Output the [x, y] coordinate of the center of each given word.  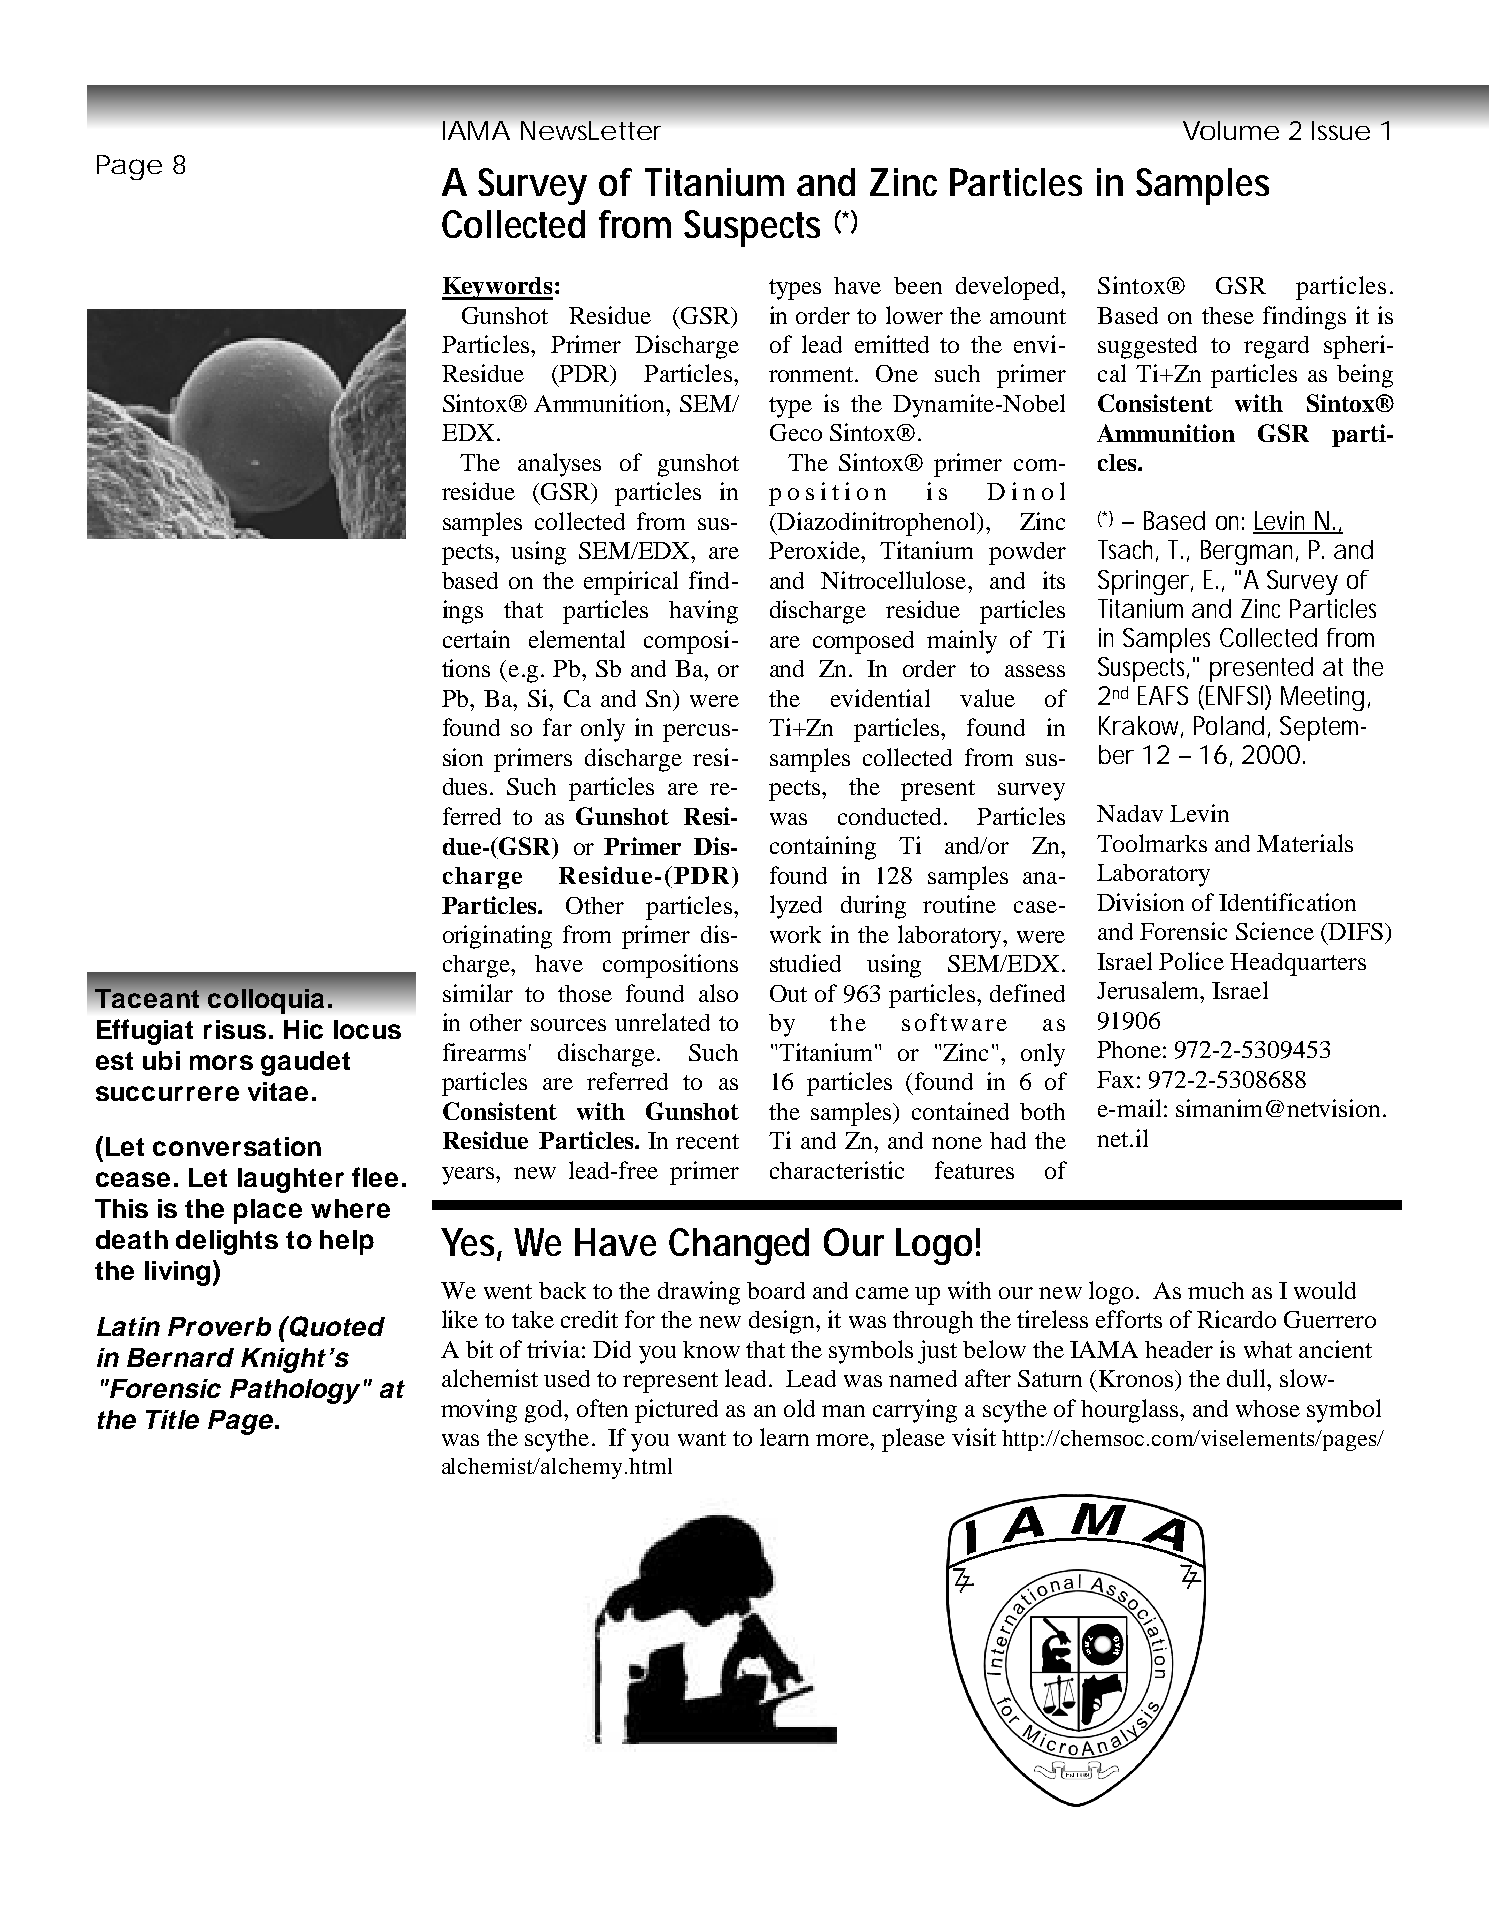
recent [707, 1141]
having [703, 612]
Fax [1115, 1079]
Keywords [497, 288]
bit [479, 1349]
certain [476, 639]
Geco [796, 432]
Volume [1231, 130]
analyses [559, 465]
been [918, 285]
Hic [303, 1029]
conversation [237, 1146]
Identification [1287, 902]
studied [805, 963]
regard [1276, 347]
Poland [1229, 725]
